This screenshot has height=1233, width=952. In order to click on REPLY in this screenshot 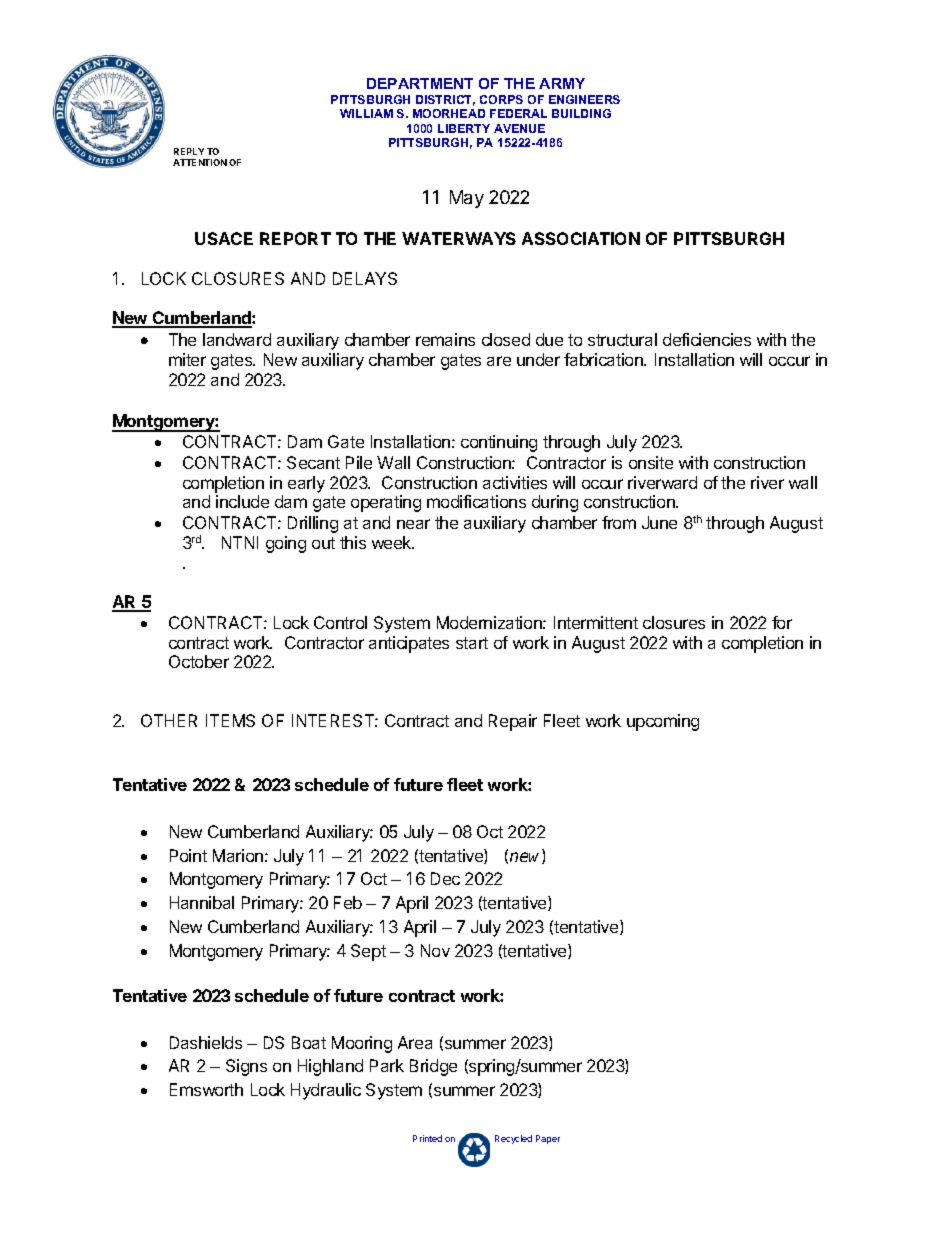, I will do `click(189, 151)`.
